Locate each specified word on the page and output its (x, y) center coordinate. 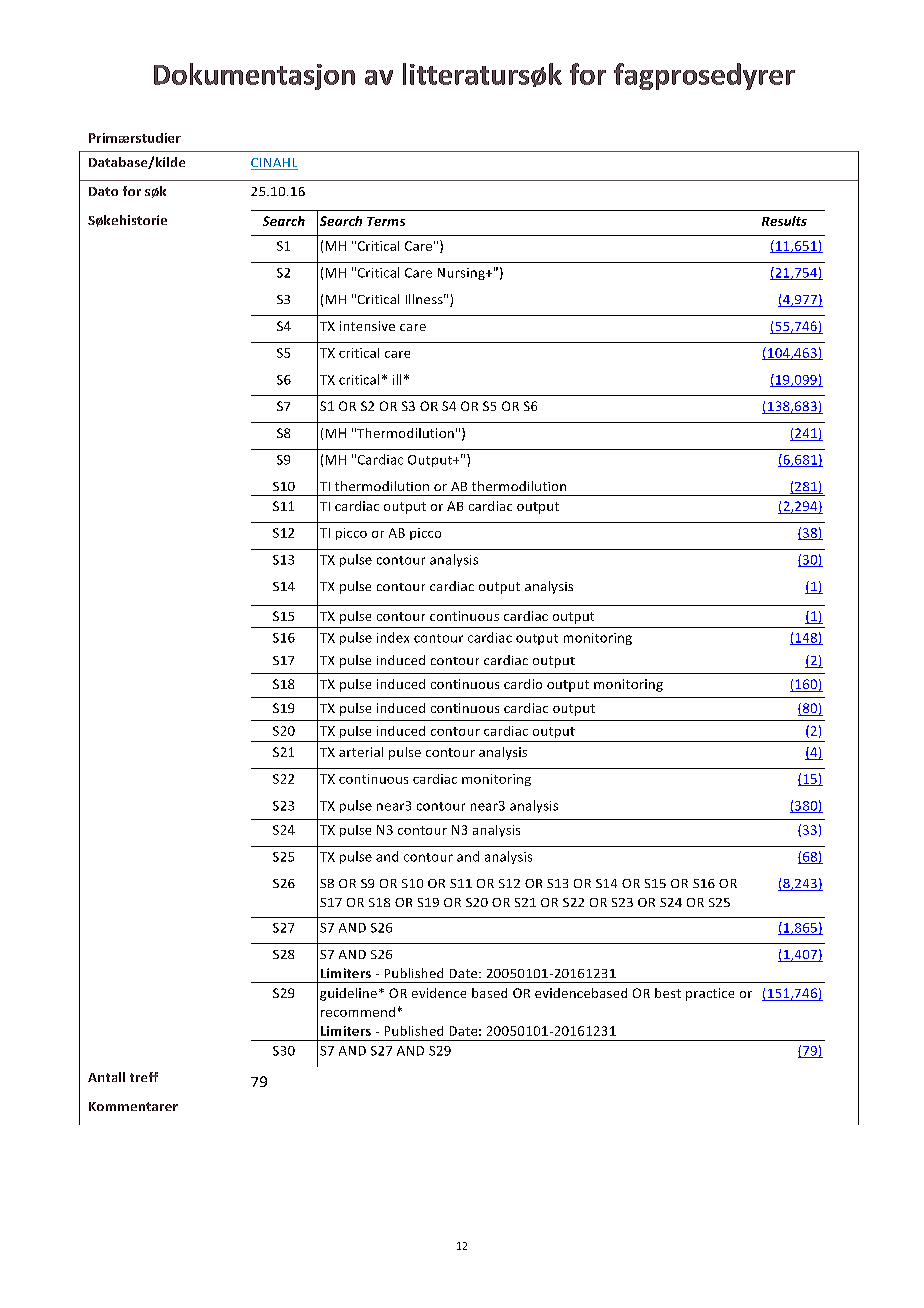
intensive (367, 326)
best (668, 993)
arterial (361, 752)
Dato (103, 191)
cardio (523, 684)
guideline (348, 994)
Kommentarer (133, 1106)
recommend (358, 1012)
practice (710, 994)
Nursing (462, 274)
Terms (386, 221)
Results (784, 221)
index (393, 637)
